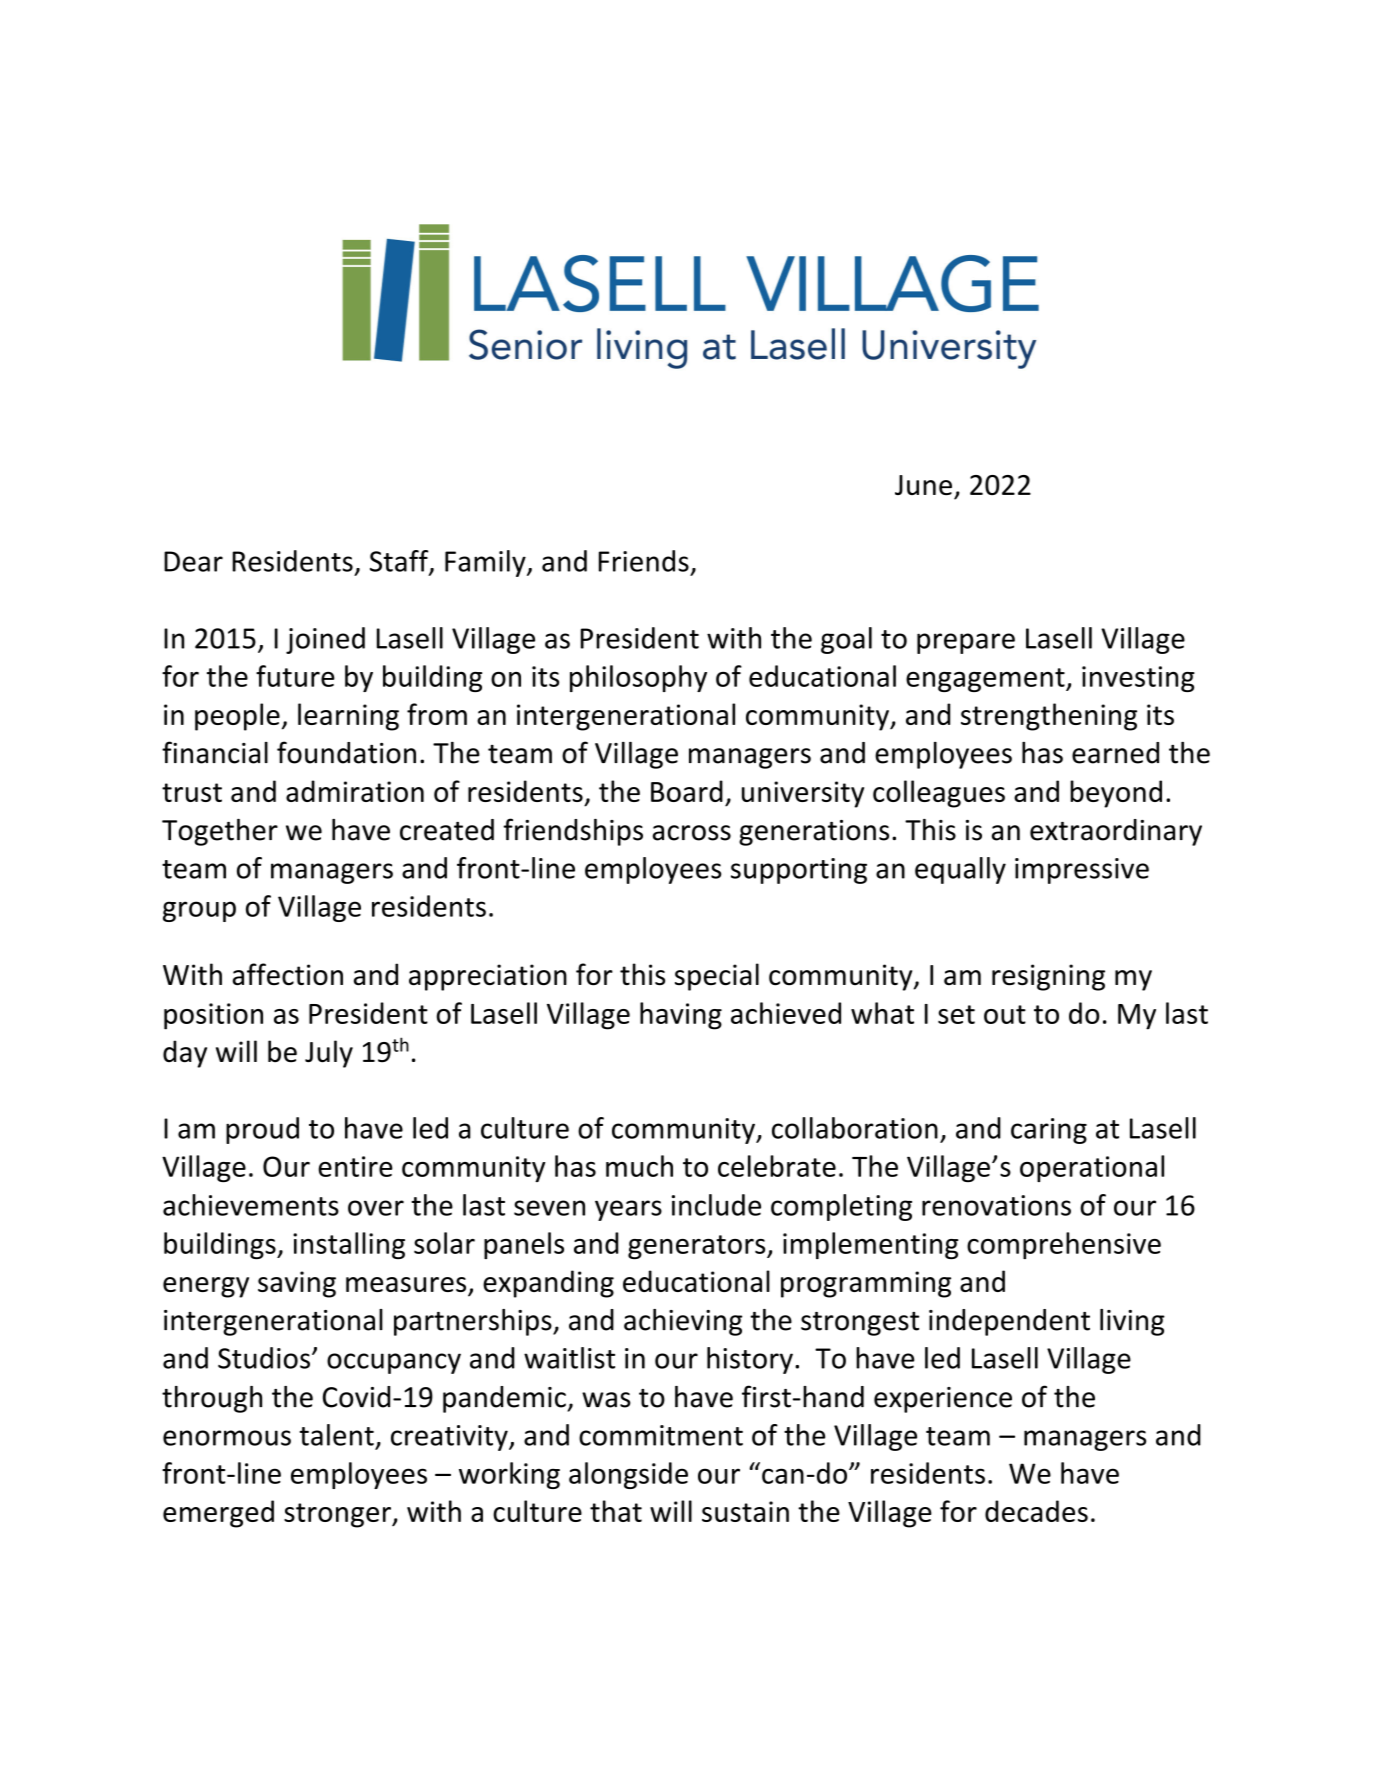 The height and width of the screenshot is (1777, 1373). I want to click on strengthening, so click(1049, 717).
